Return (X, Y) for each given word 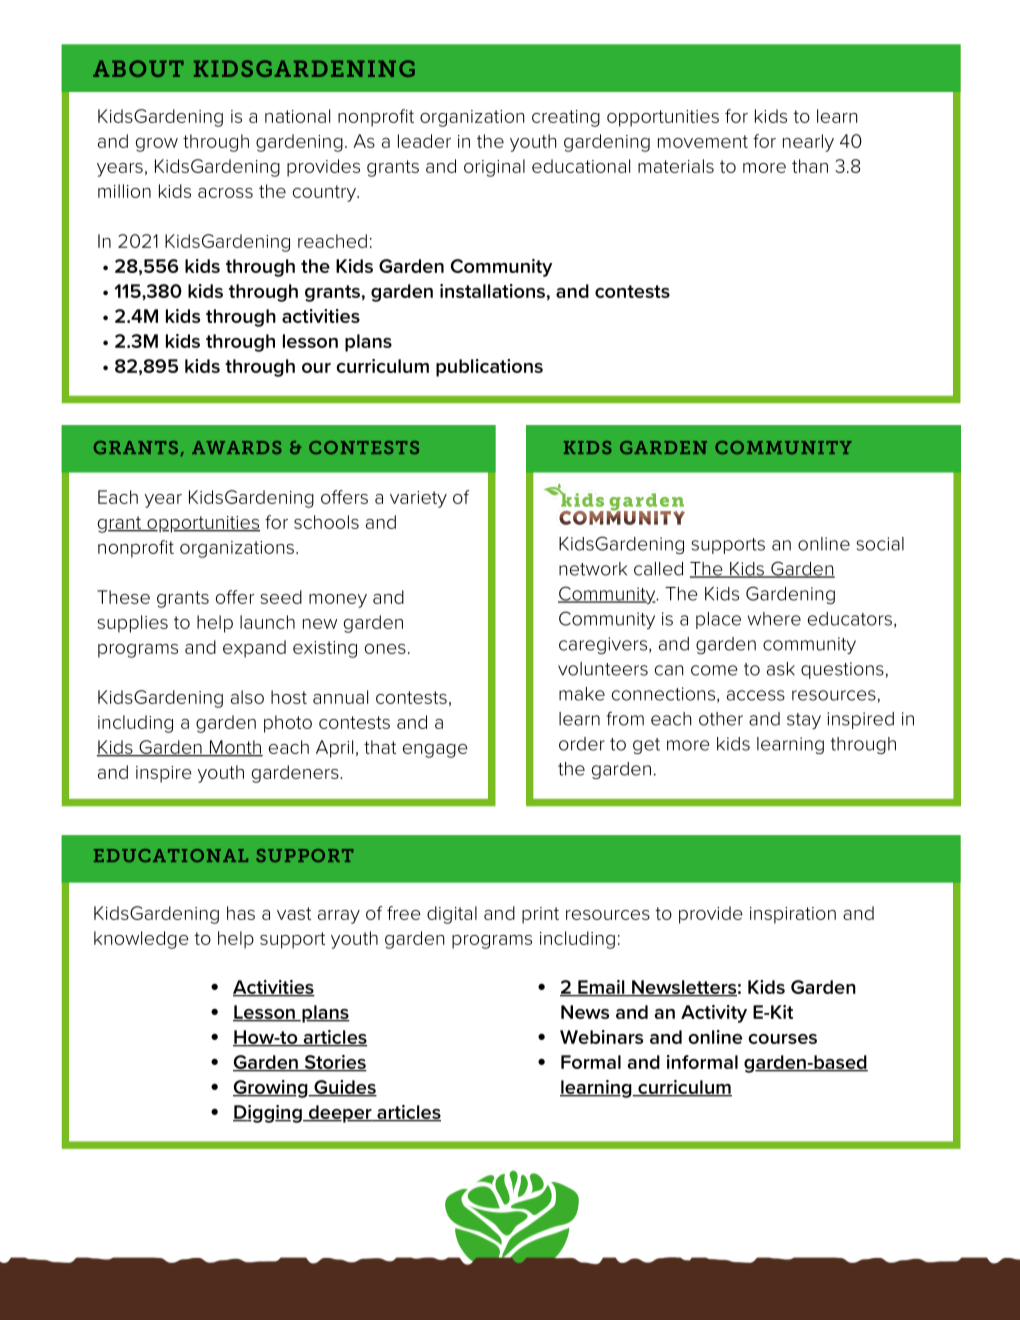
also (247, 697)
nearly (808, 143)
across (225, 193)
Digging (268, 1114)
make (582, 694)
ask (781, 669)
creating (566, 118)
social (880, 544)
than (810, 166)
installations (492, 291)
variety (418, 499)
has (241, 913)
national (297, 116)
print (540, 915)
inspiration (793, 915)
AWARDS (237, 447)
